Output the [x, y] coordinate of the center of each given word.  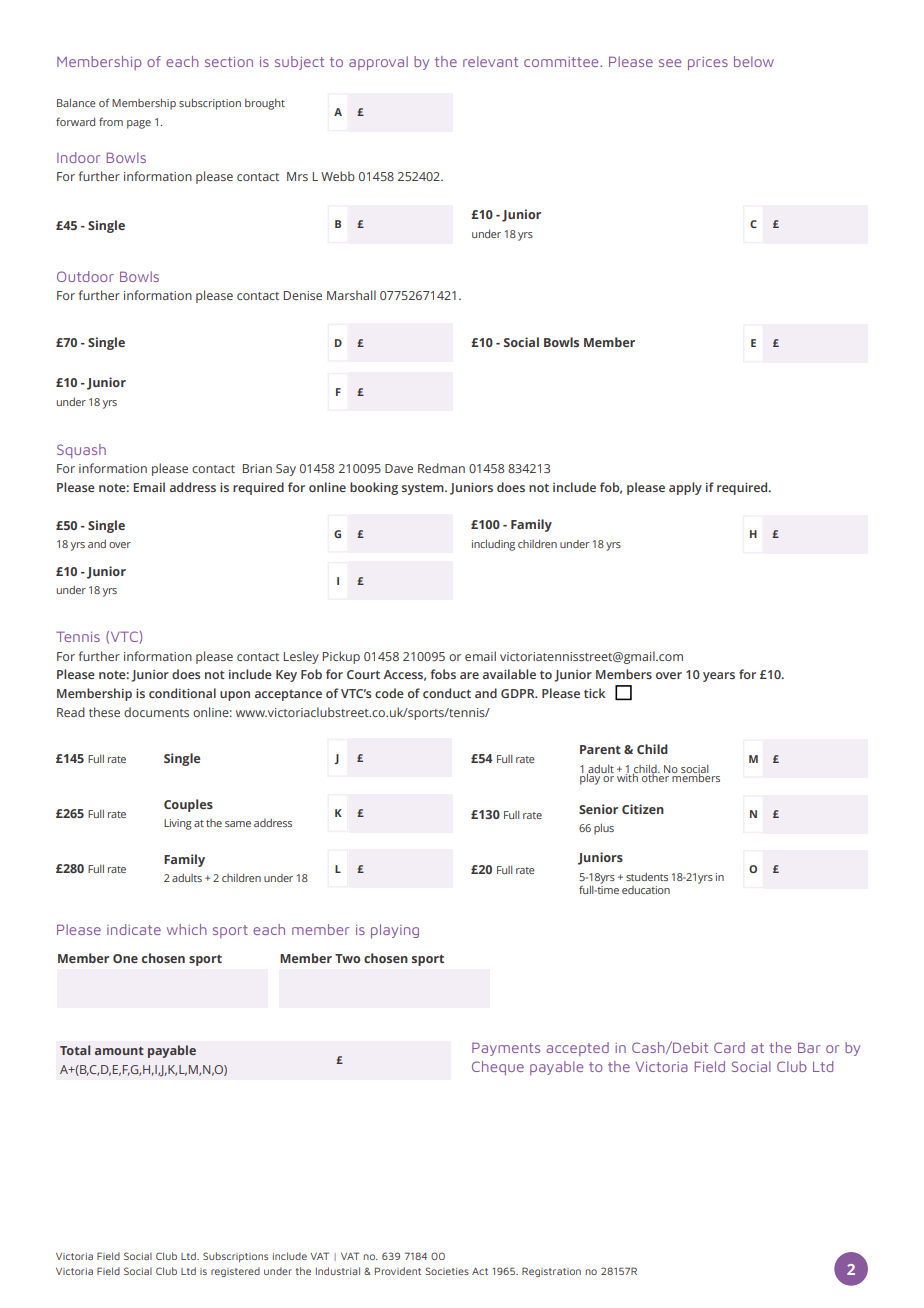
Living [178, 824]
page [139, 124]
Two [347, 958]
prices [708, 63]
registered [235, 1272]
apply [685, 488]
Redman [441, 468]
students [647, 877]
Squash [81, 451]
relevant [490, 61]
